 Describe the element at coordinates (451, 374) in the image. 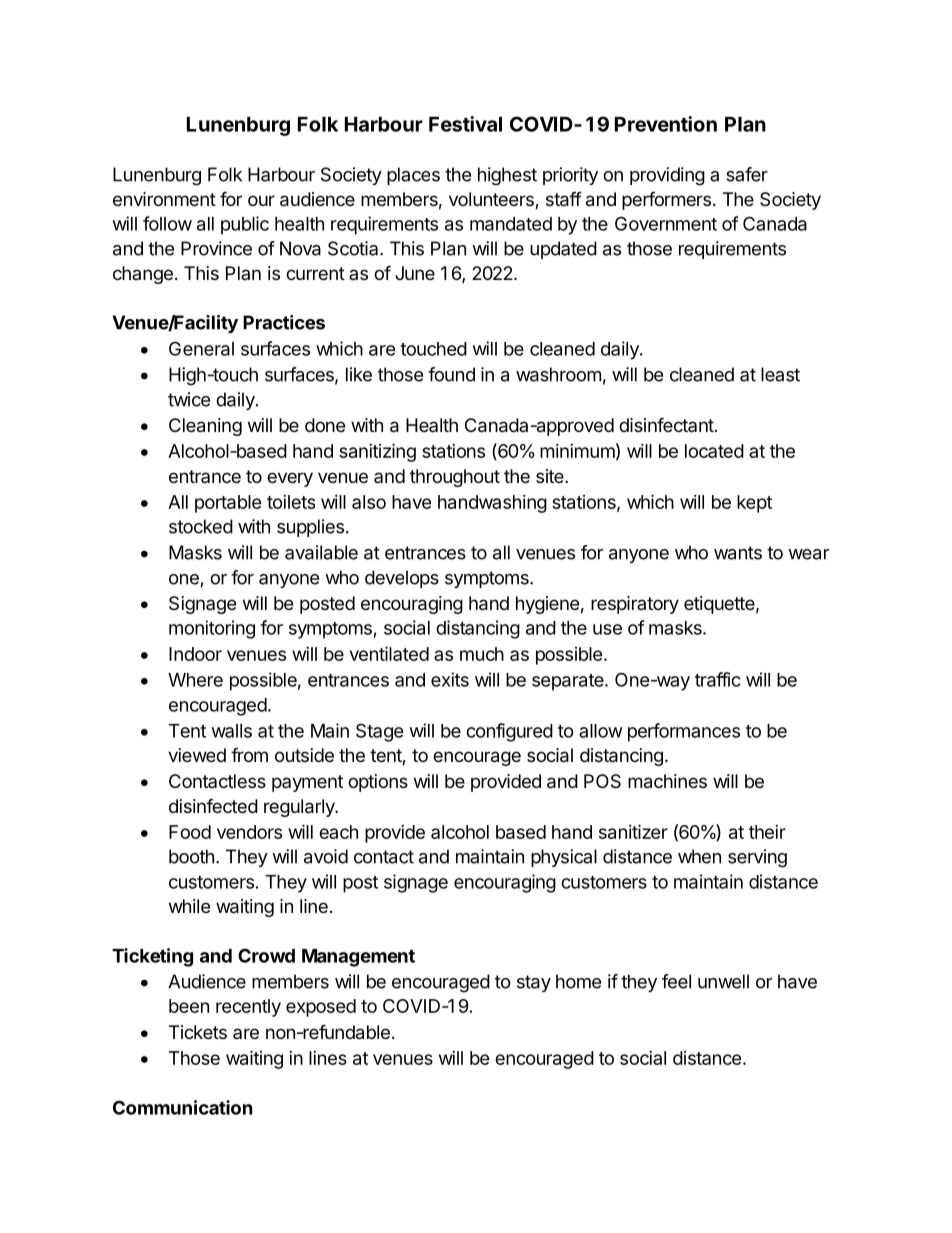

I see `found` at that location.
